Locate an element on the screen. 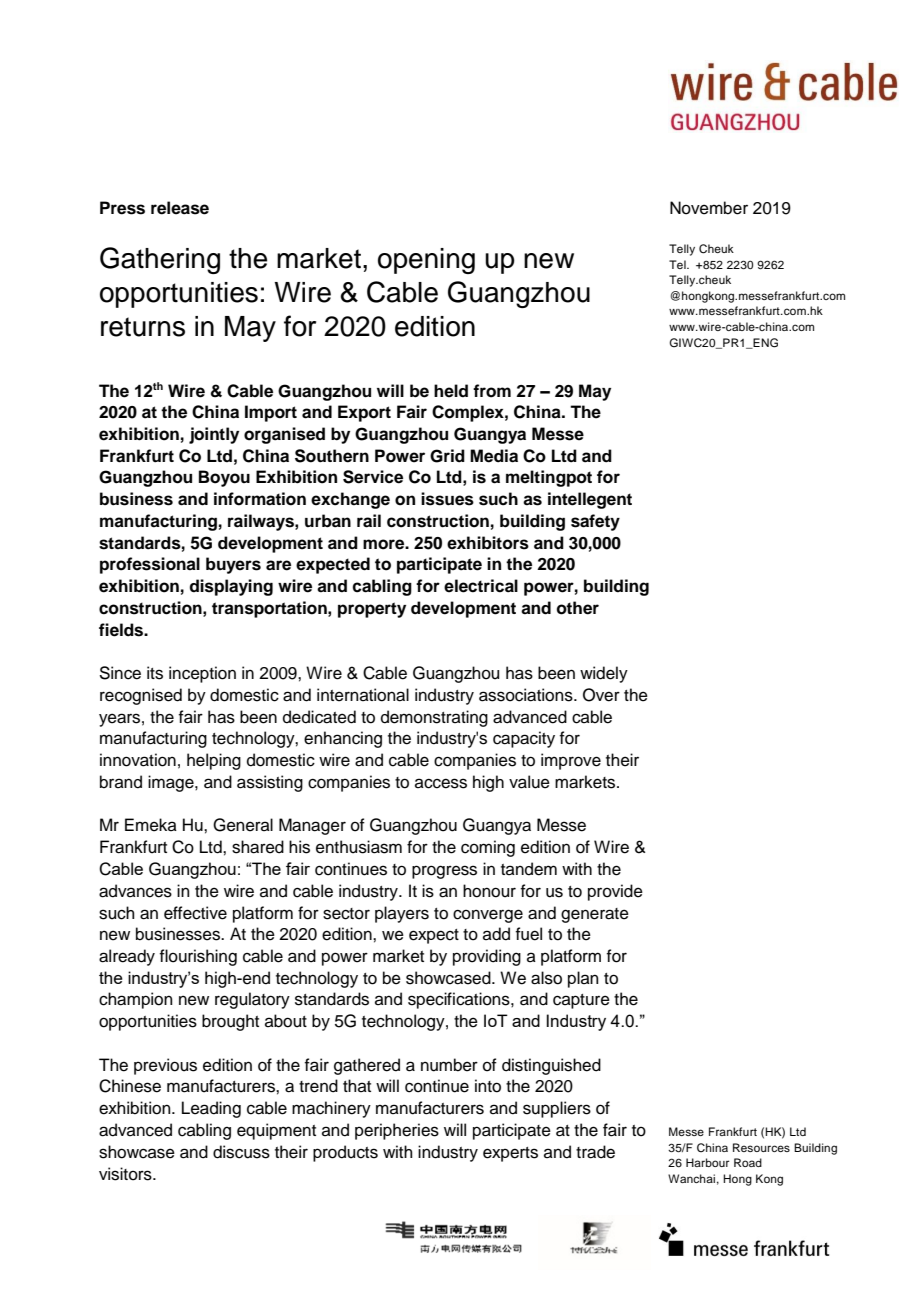 The image size is (924, 1308). discuss is located at coordinates (241, 1152).
